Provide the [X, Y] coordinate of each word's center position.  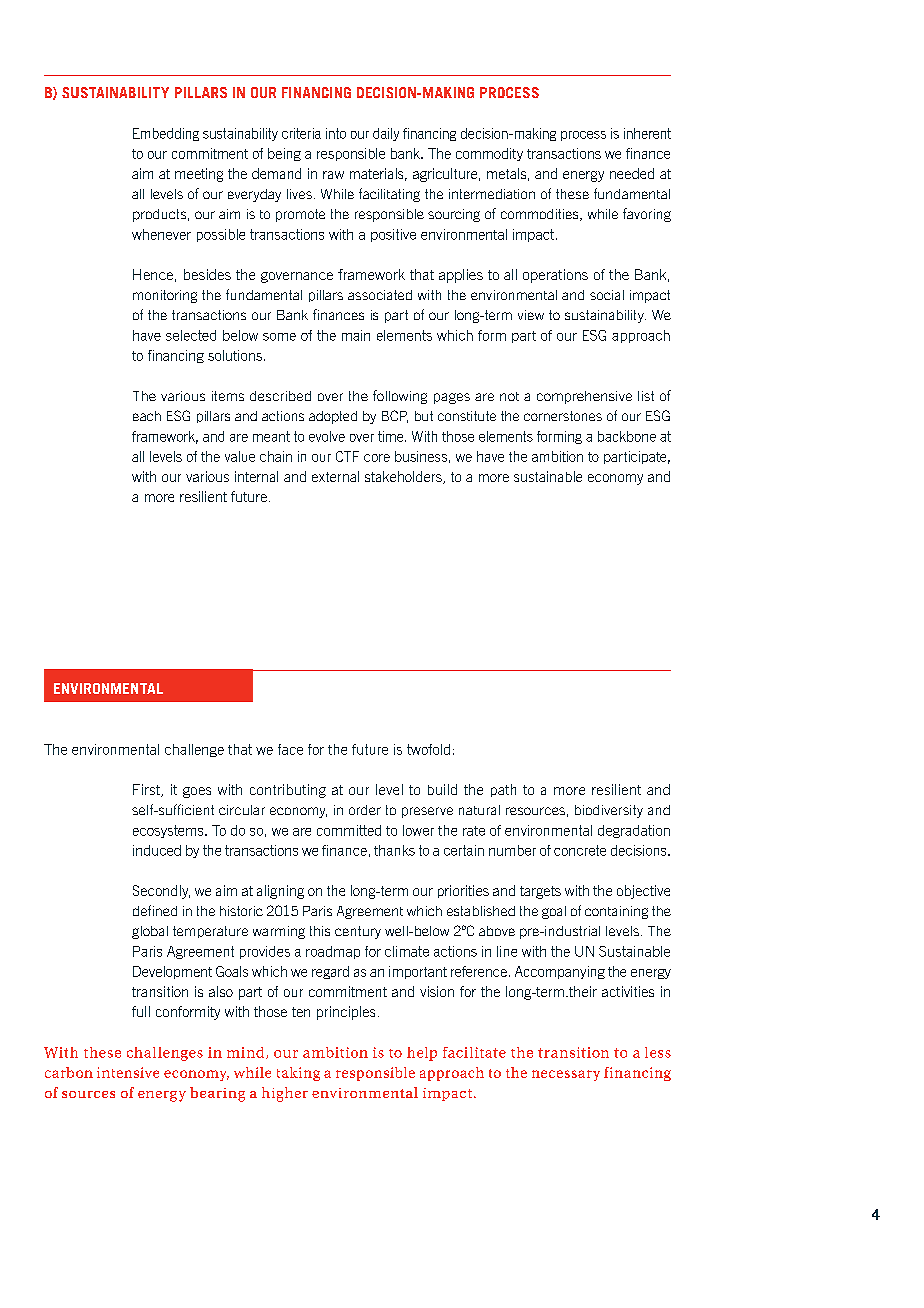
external [335, 476]
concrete [580, 850]
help [422, 1054]
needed [632, 173]
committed [349, 830]
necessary [566, 1075]
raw [333, 175]
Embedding [166, 134]
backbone [627, 436]
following [400, 397]
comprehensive [584, 397]
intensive [128, 1072]
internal [256, 476]
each [147, 416]
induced [157, 850]
